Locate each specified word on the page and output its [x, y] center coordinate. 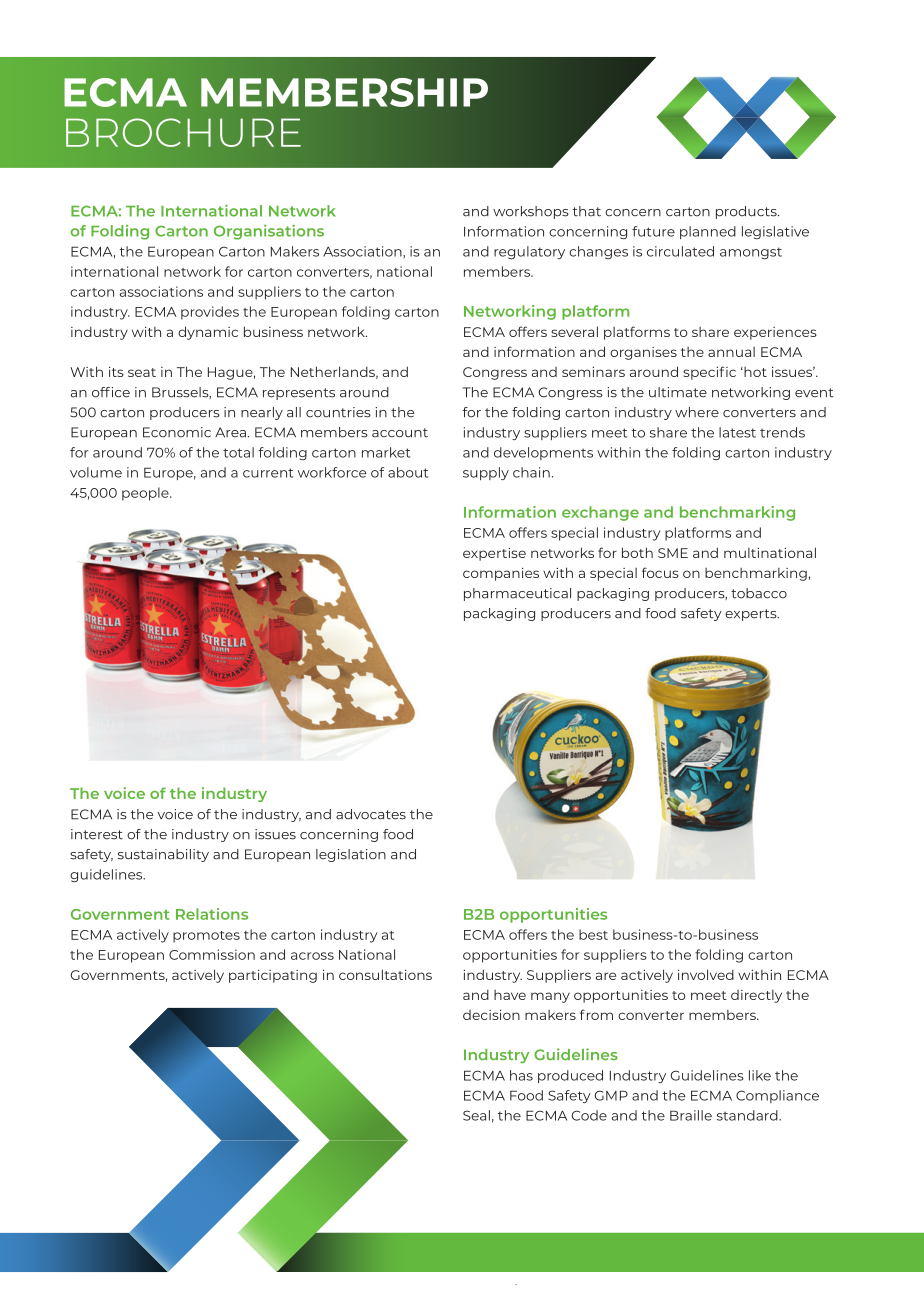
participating [273, 976]
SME [673, 553]
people [146, 494]
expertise [494, 554]
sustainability [163, 855]
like [760, 1075]
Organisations [269, 232]
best [593, 934]
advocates [371, 814]
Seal [476, 1115]
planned [708, 232]
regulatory [529, 253]
